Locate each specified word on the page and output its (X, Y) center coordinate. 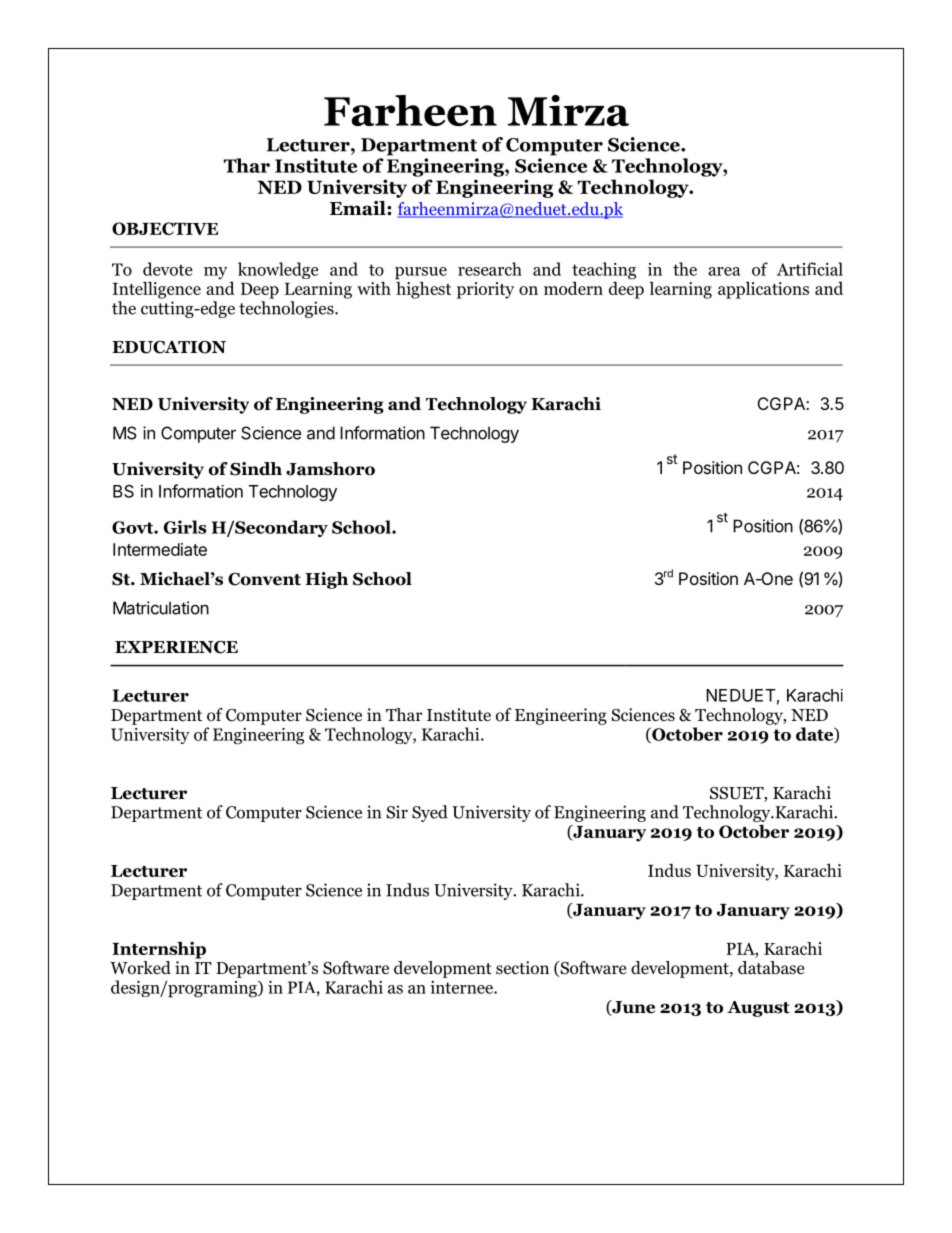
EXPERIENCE (176, 647)
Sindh (256, 469)
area (724, 271)
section (522, 968)
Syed (430, 813)
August (758, 1009)
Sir (397, 812)
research (490, 269)
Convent (264, 579)
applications (763, 290)
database (771, 968)
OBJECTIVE (165, 228)
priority (485, 290)
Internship (159, 950)
